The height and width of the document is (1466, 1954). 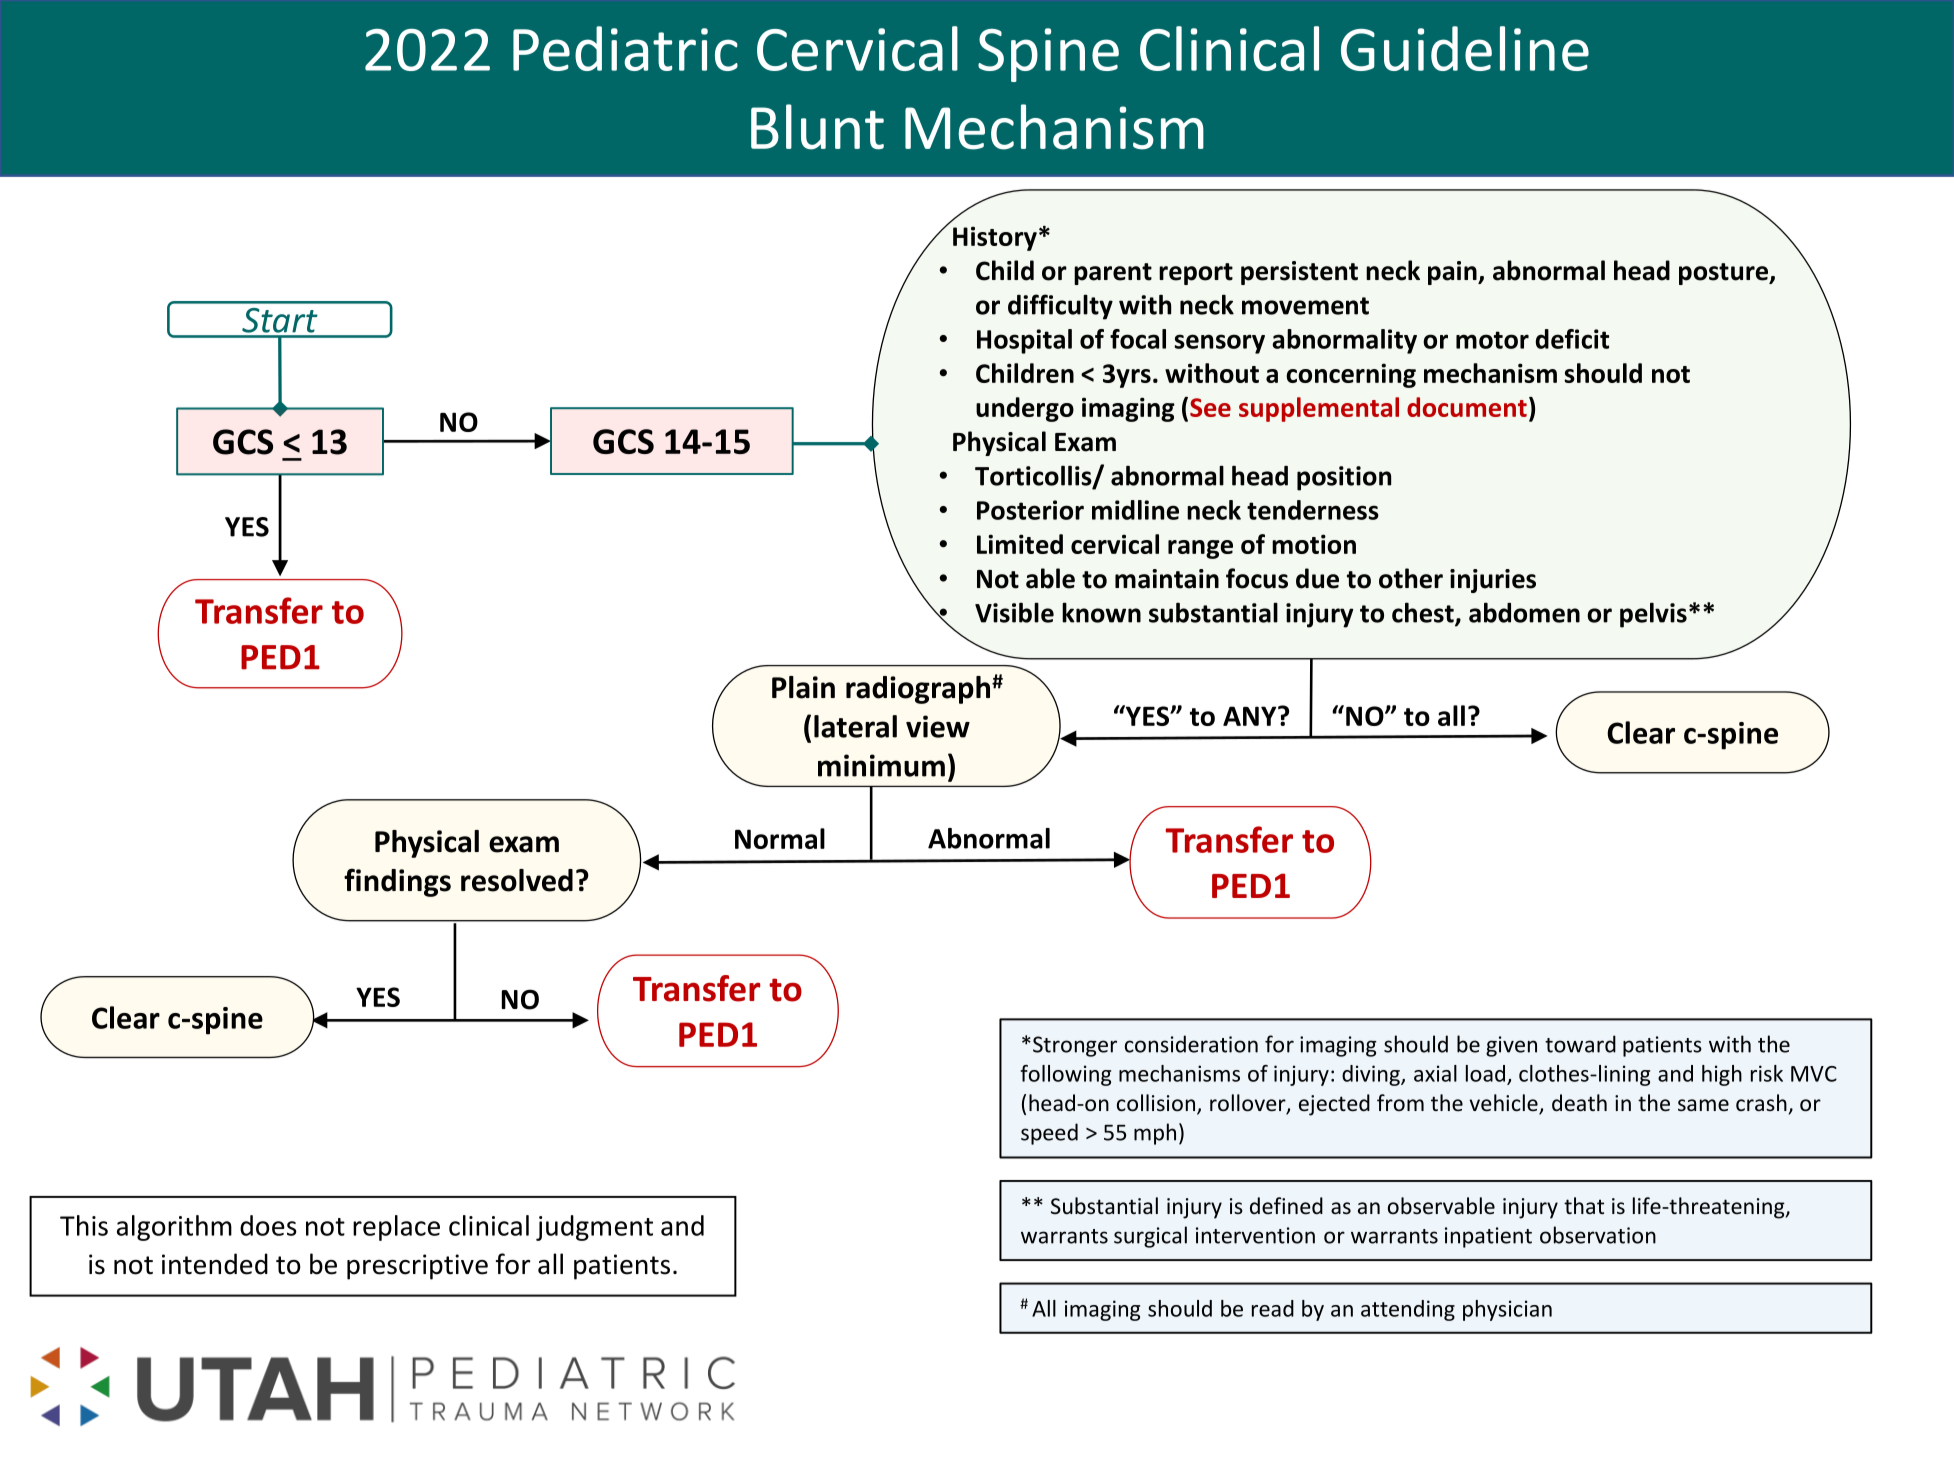 I want to click on toward, so click(x=1580, y=1044).
